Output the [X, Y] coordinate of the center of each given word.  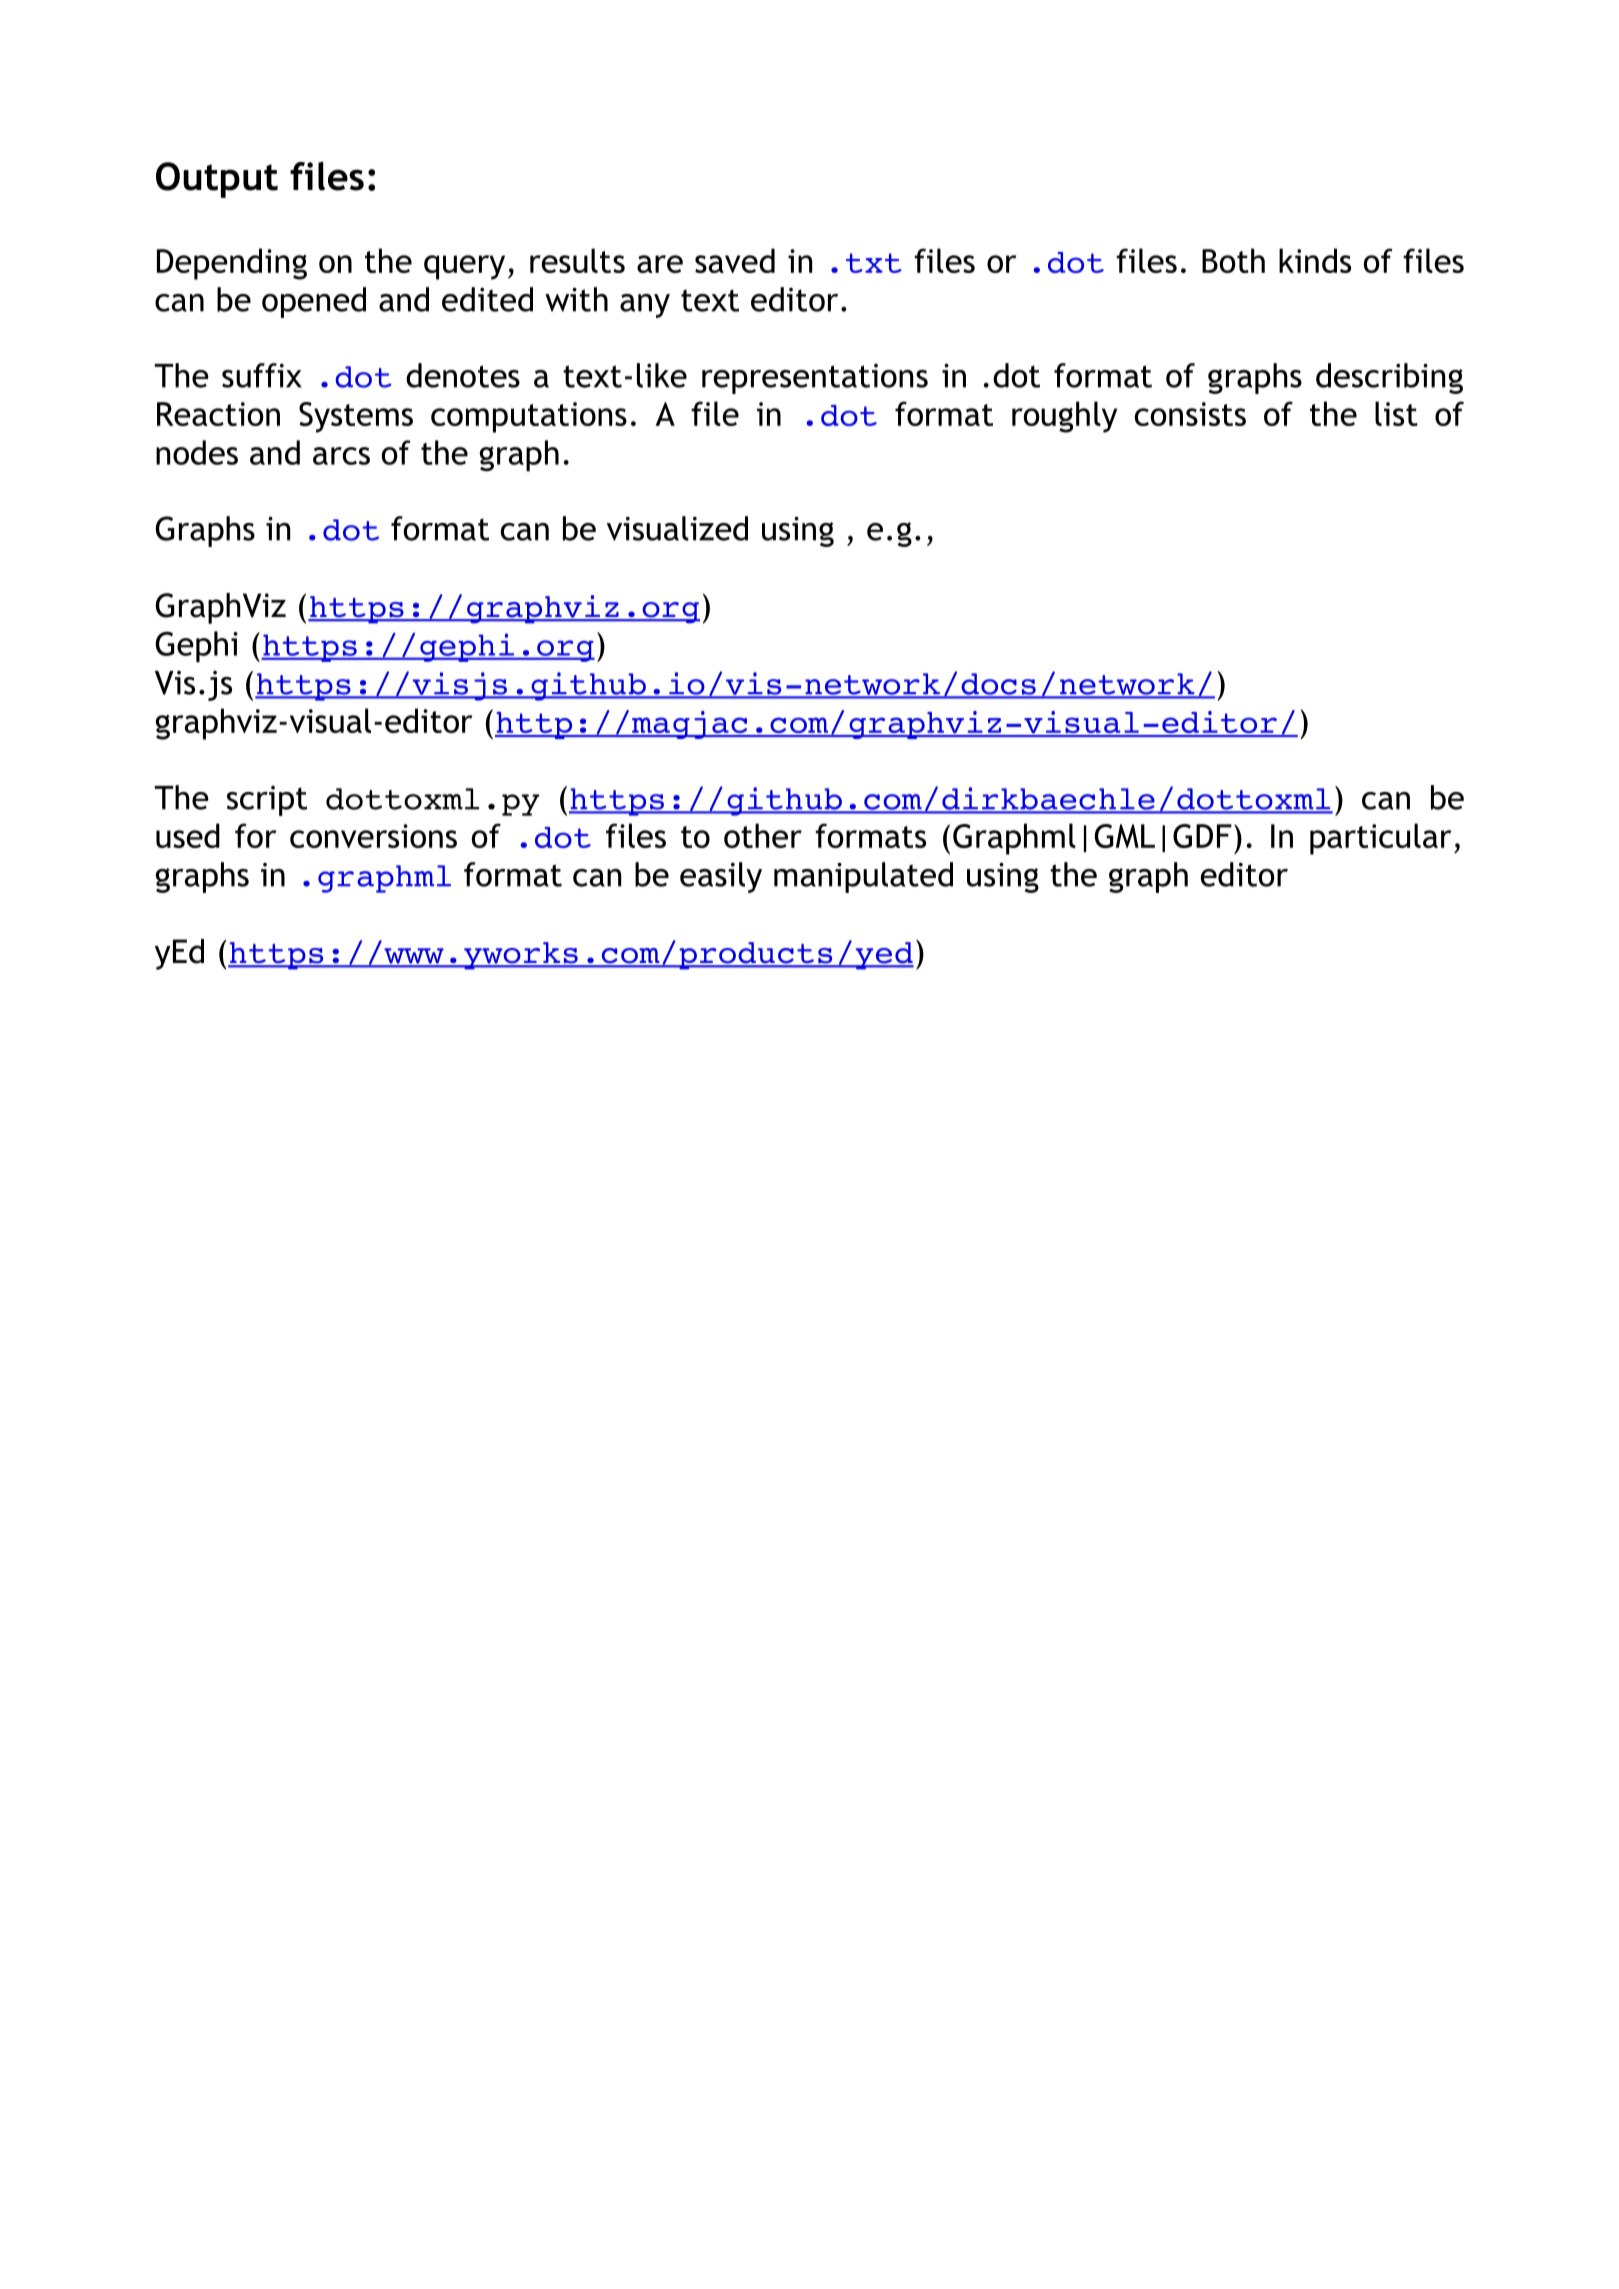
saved [735, 260]
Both [1233, 260]
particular [1380, 839]
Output [217, 180]
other [763, 835]
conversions [373, 836]
